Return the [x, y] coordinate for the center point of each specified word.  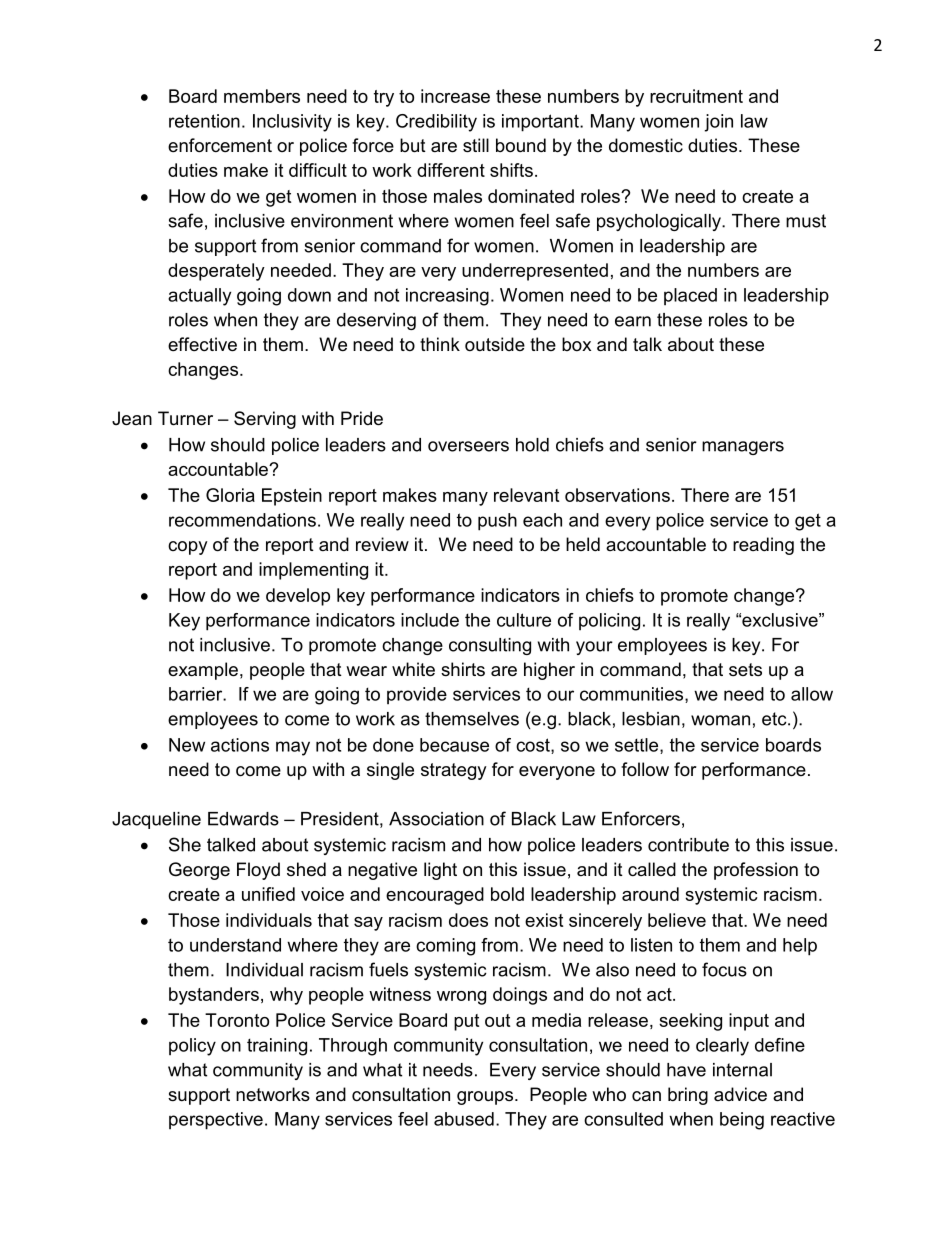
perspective [216, 1121]
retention [204, 121]
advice [740, 1094]
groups [485, 1098]
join [718, 123]
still [476, 145]
